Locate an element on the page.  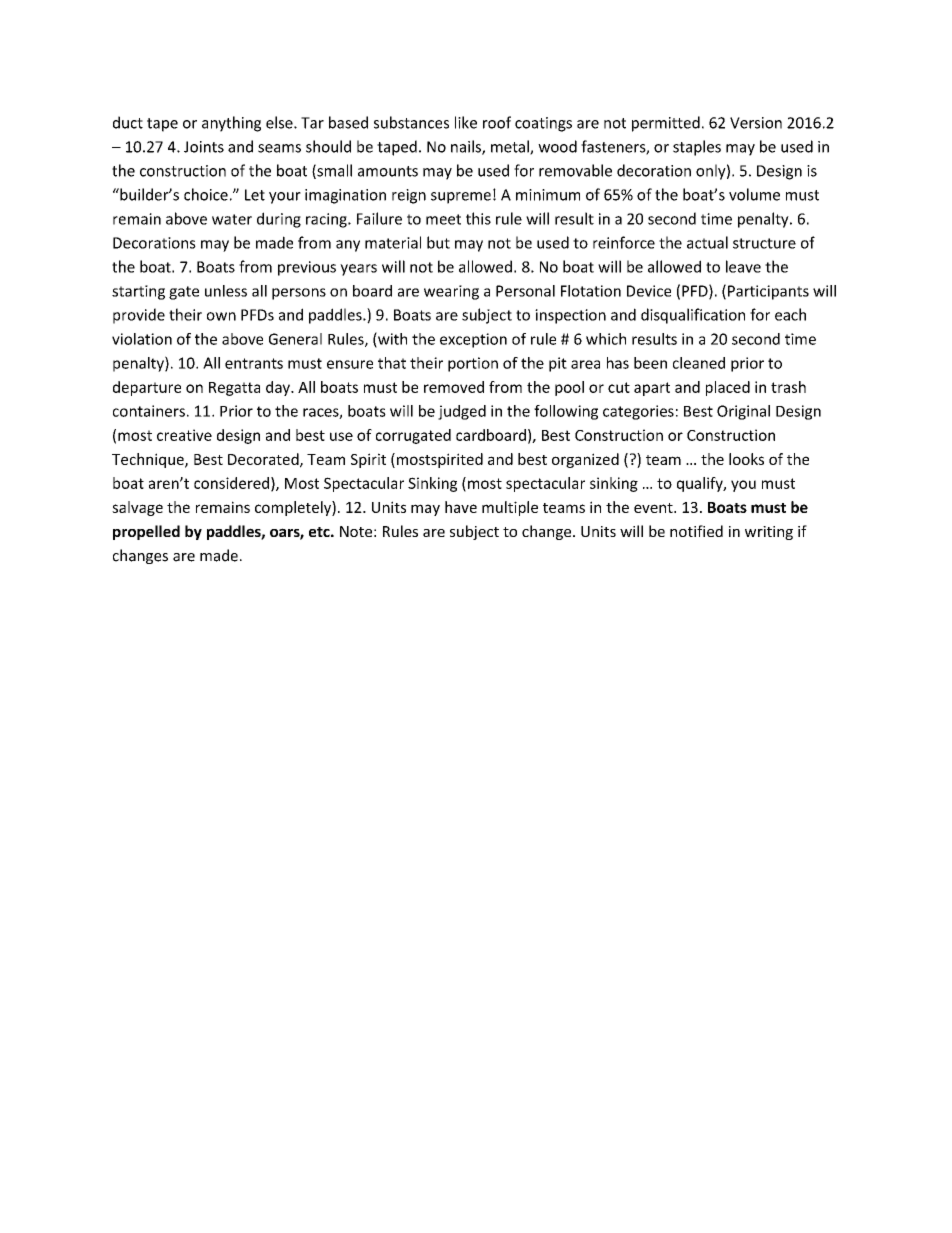
unless is located at coordinates (226, 291).
